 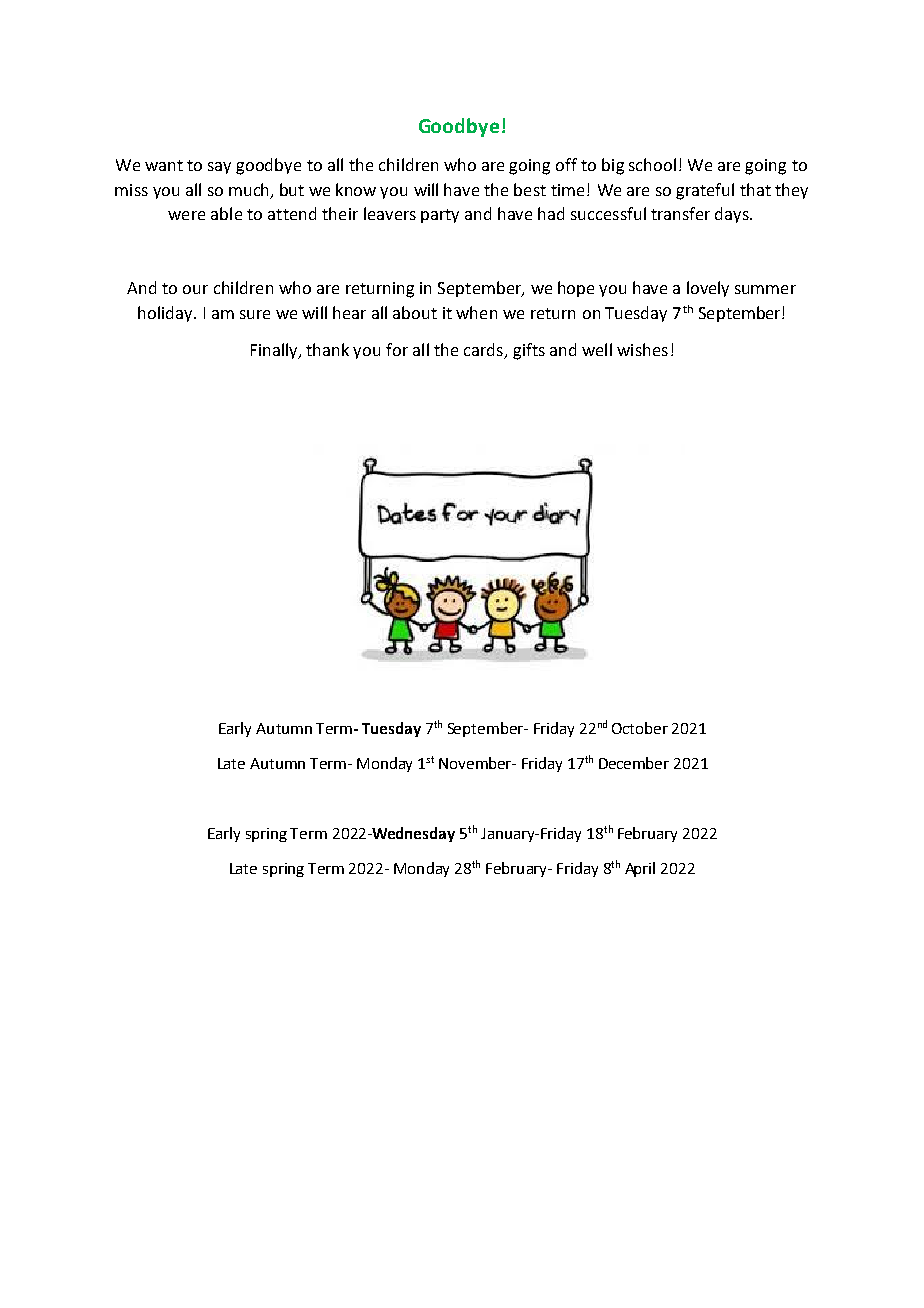 I want to click on thank, so click(x=327, y=349).
